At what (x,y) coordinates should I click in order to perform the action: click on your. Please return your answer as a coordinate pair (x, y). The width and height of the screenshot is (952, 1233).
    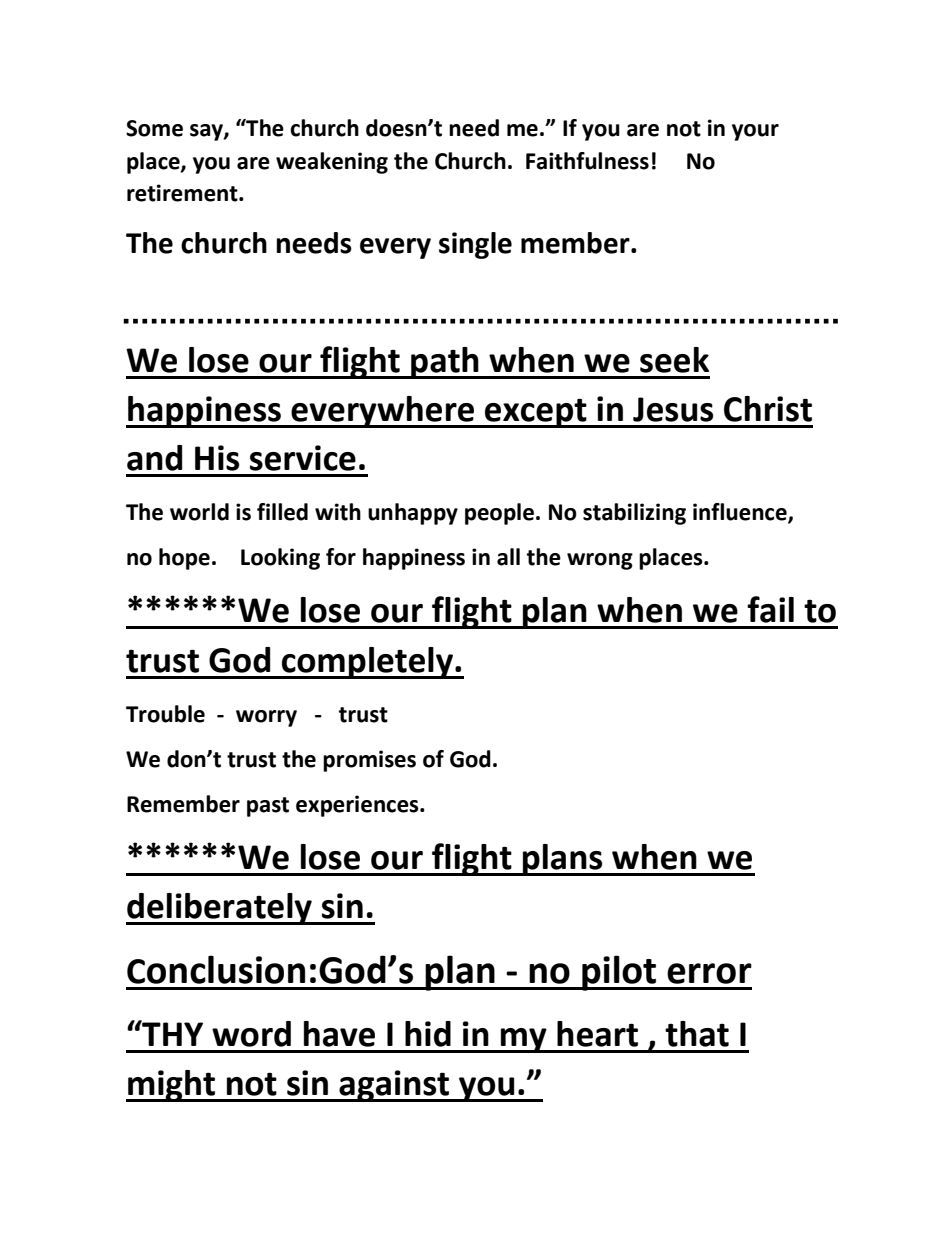
    Looking at the image, I should click on (755, 132).
